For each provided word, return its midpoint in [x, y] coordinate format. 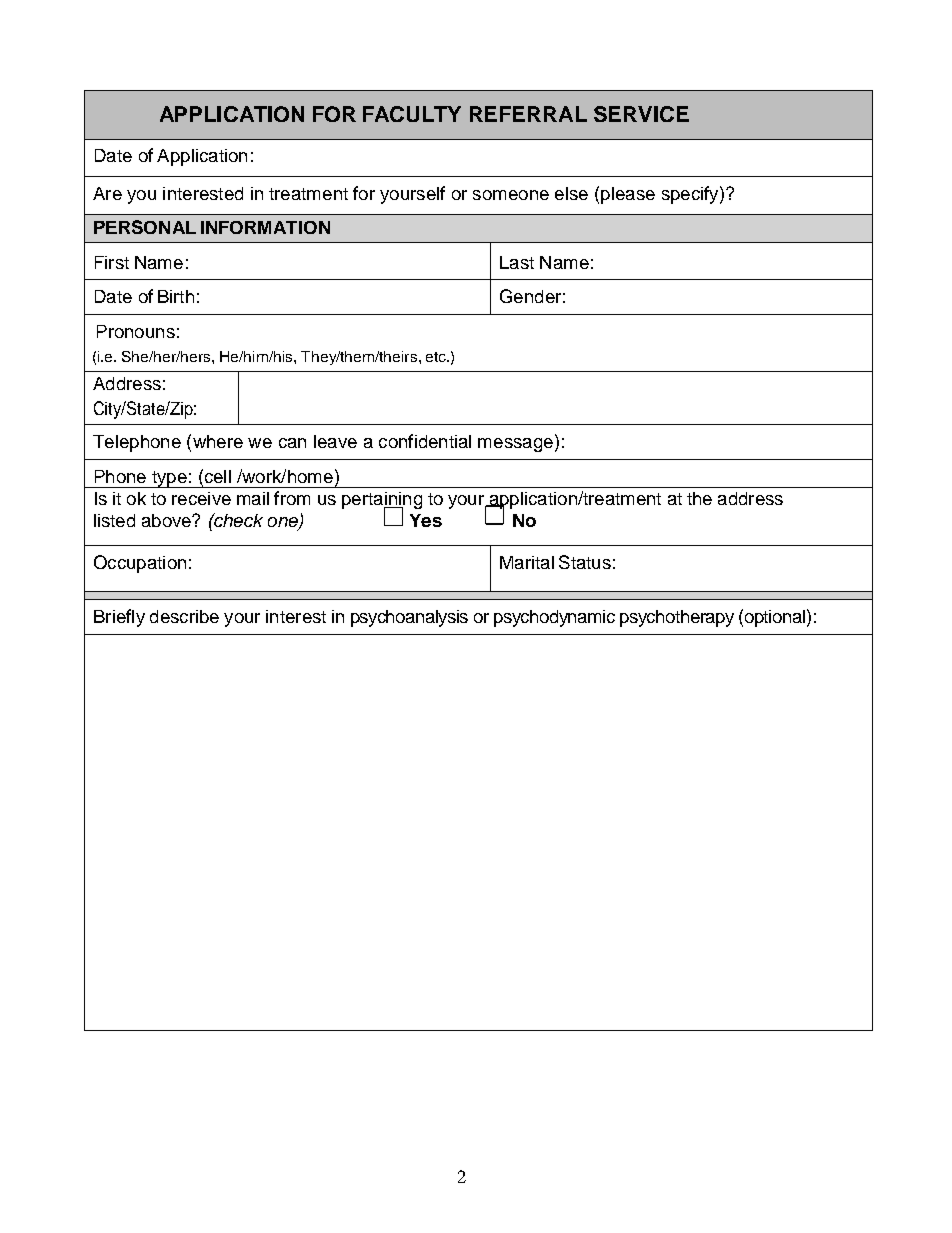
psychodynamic [554, 618]
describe [184, 616]
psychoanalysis [409, 618]
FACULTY [412, 114]
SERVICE [641, 114]
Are [107, 193]
